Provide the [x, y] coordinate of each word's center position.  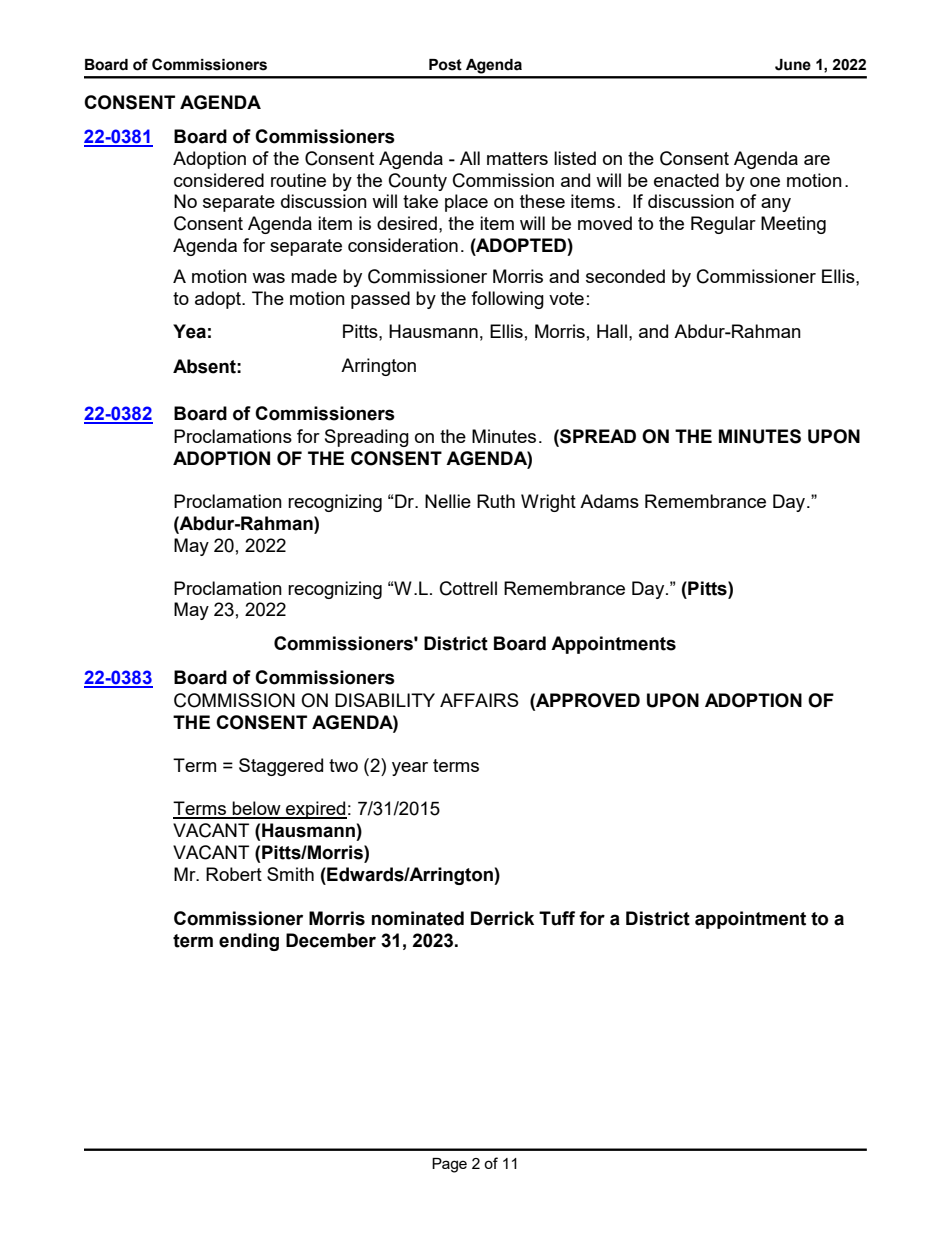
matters [517, 158]
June [793, 65]
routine [298, 180]
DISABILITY [385, 700]
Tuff [557, 918]
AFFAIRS [479, 700]
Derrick [502, 918]
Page [449, 1165]
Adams [609, 501]
